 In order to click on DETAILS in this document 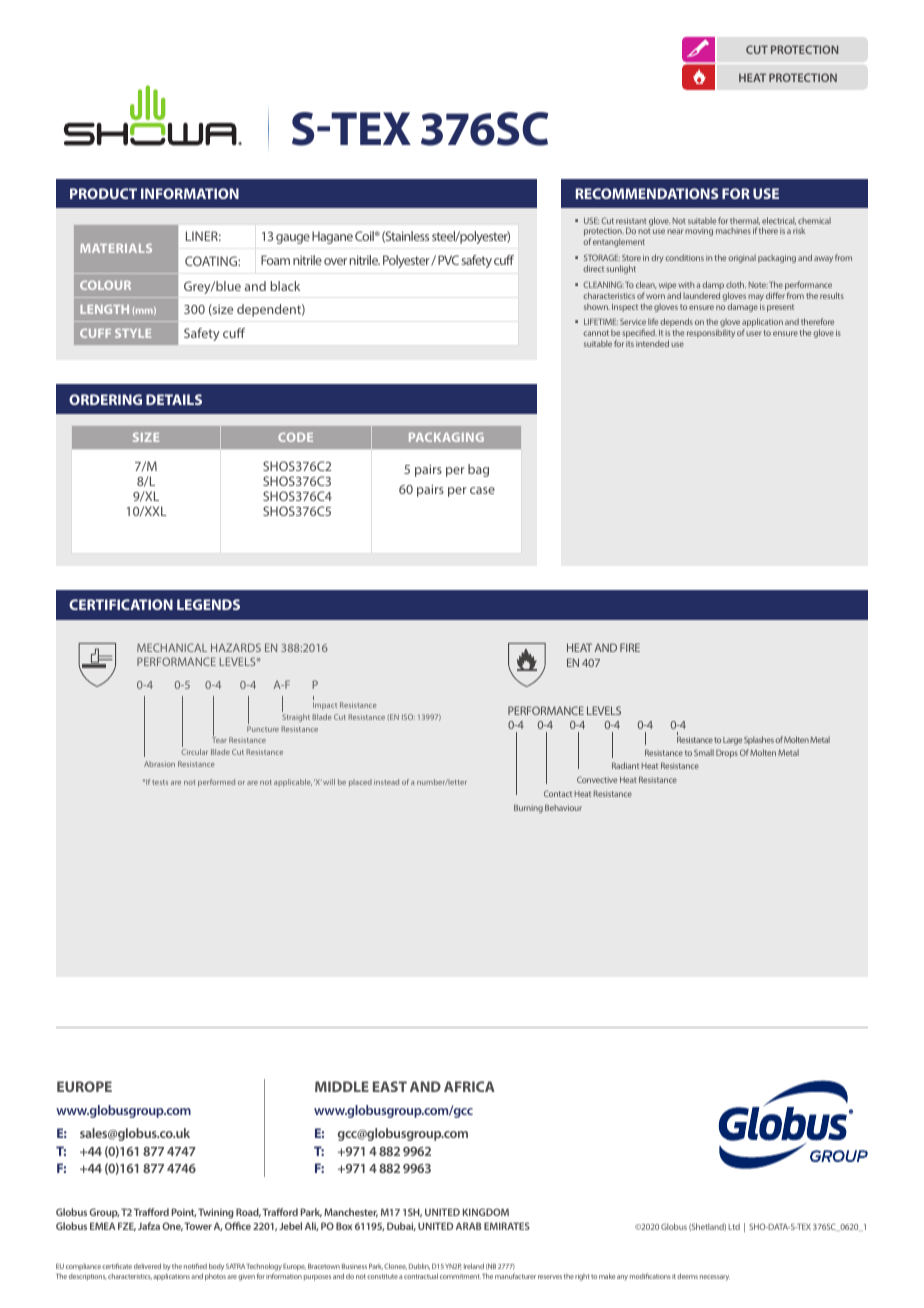, I will do `click(174, 399)`.
